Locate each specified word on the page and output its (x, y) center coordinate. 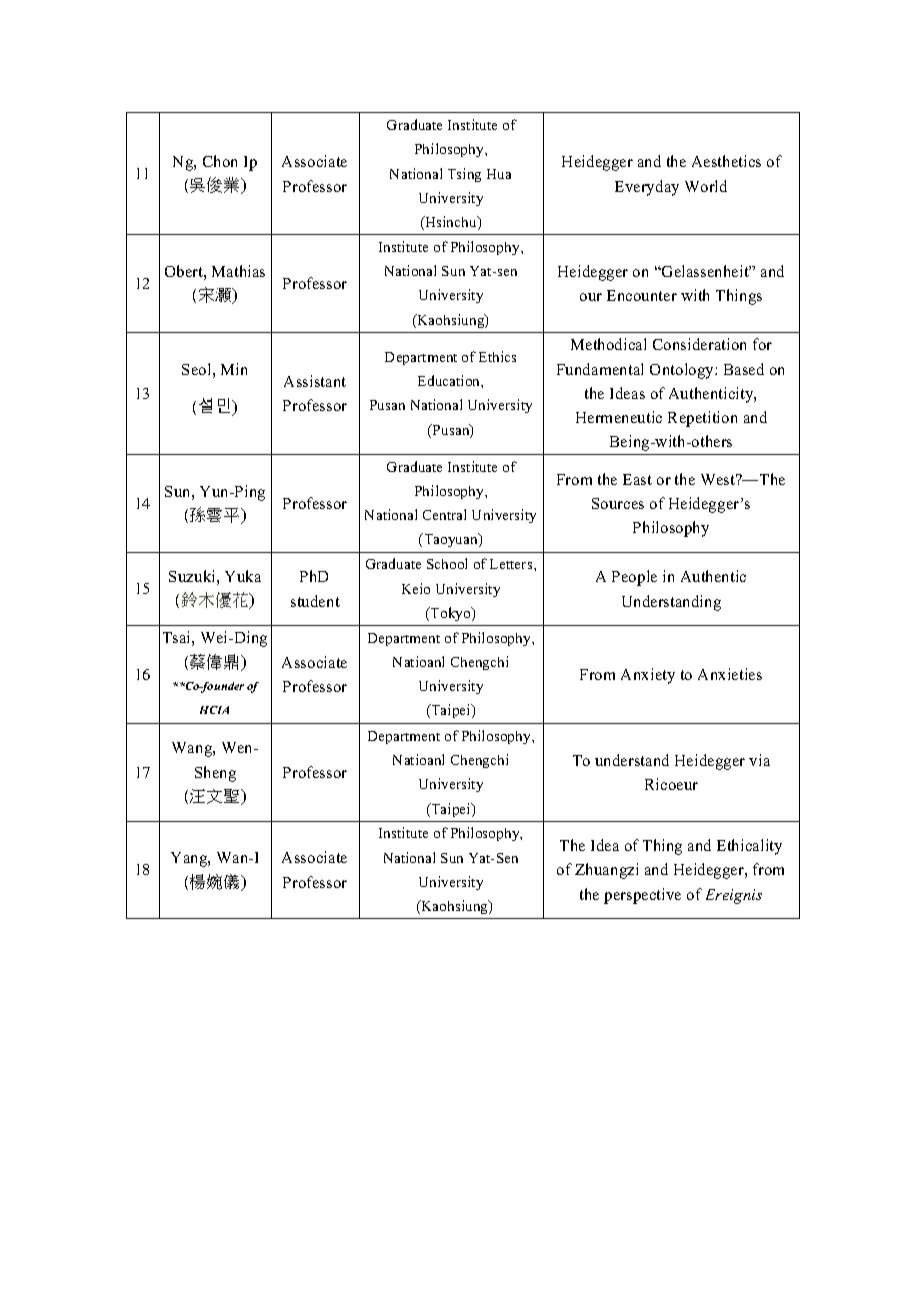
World (706, 186)
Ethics (497, 356)
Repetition (702, 419)
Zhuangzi (606, 871)
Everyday (647, 188)
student (315, 601)
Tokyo (451, 614)
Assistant (315, 381)
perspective (642, 896)
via (759, 760)
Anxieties (730, 674)
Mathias (238, 271)
